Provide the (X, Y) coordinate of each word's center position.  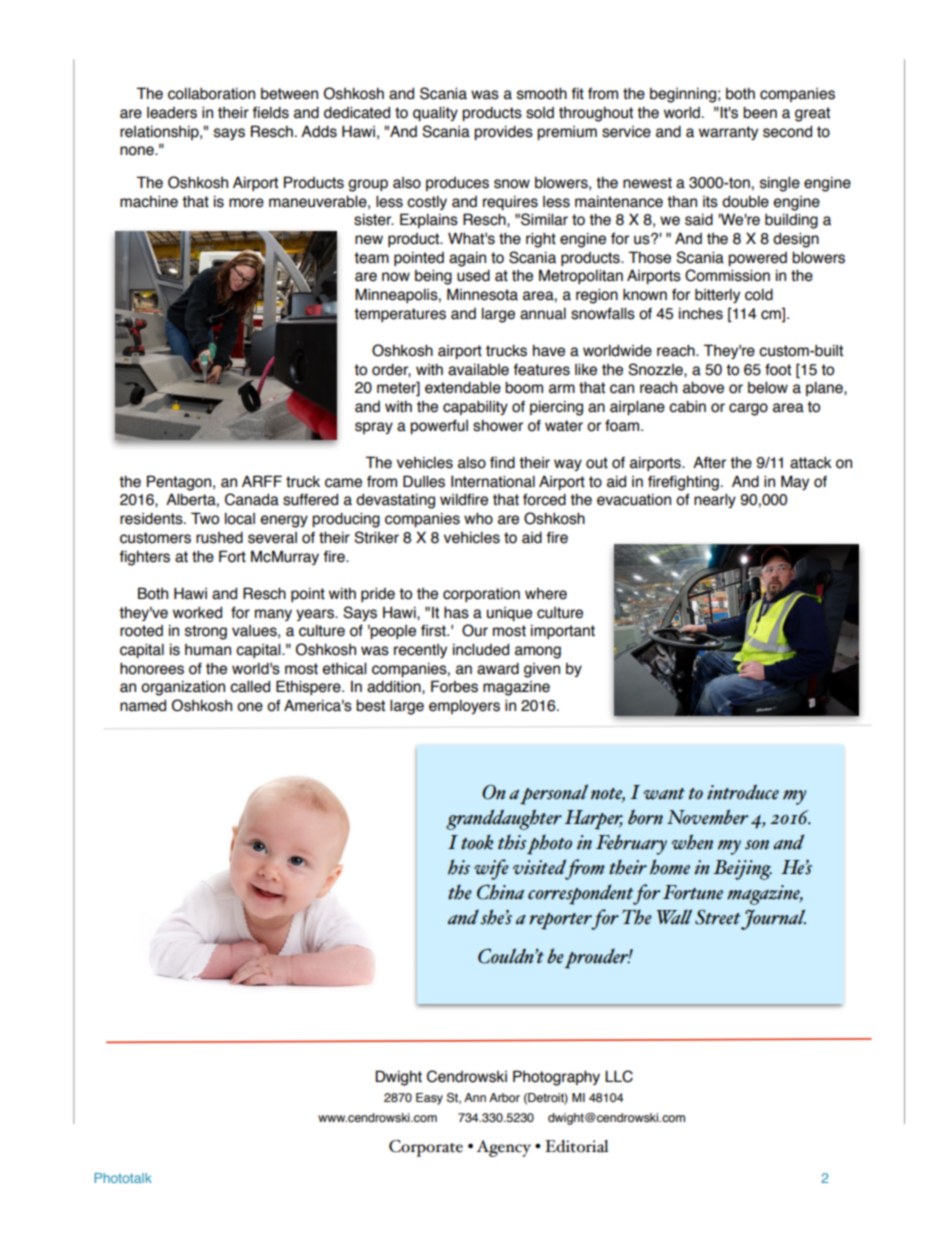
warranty (728, 133)
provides (503, 132)
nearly (715, 500)
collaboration (211, 93)
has (456, 612)
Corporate (426, 1148)
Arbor (504, 1097)
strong (206, 632)
